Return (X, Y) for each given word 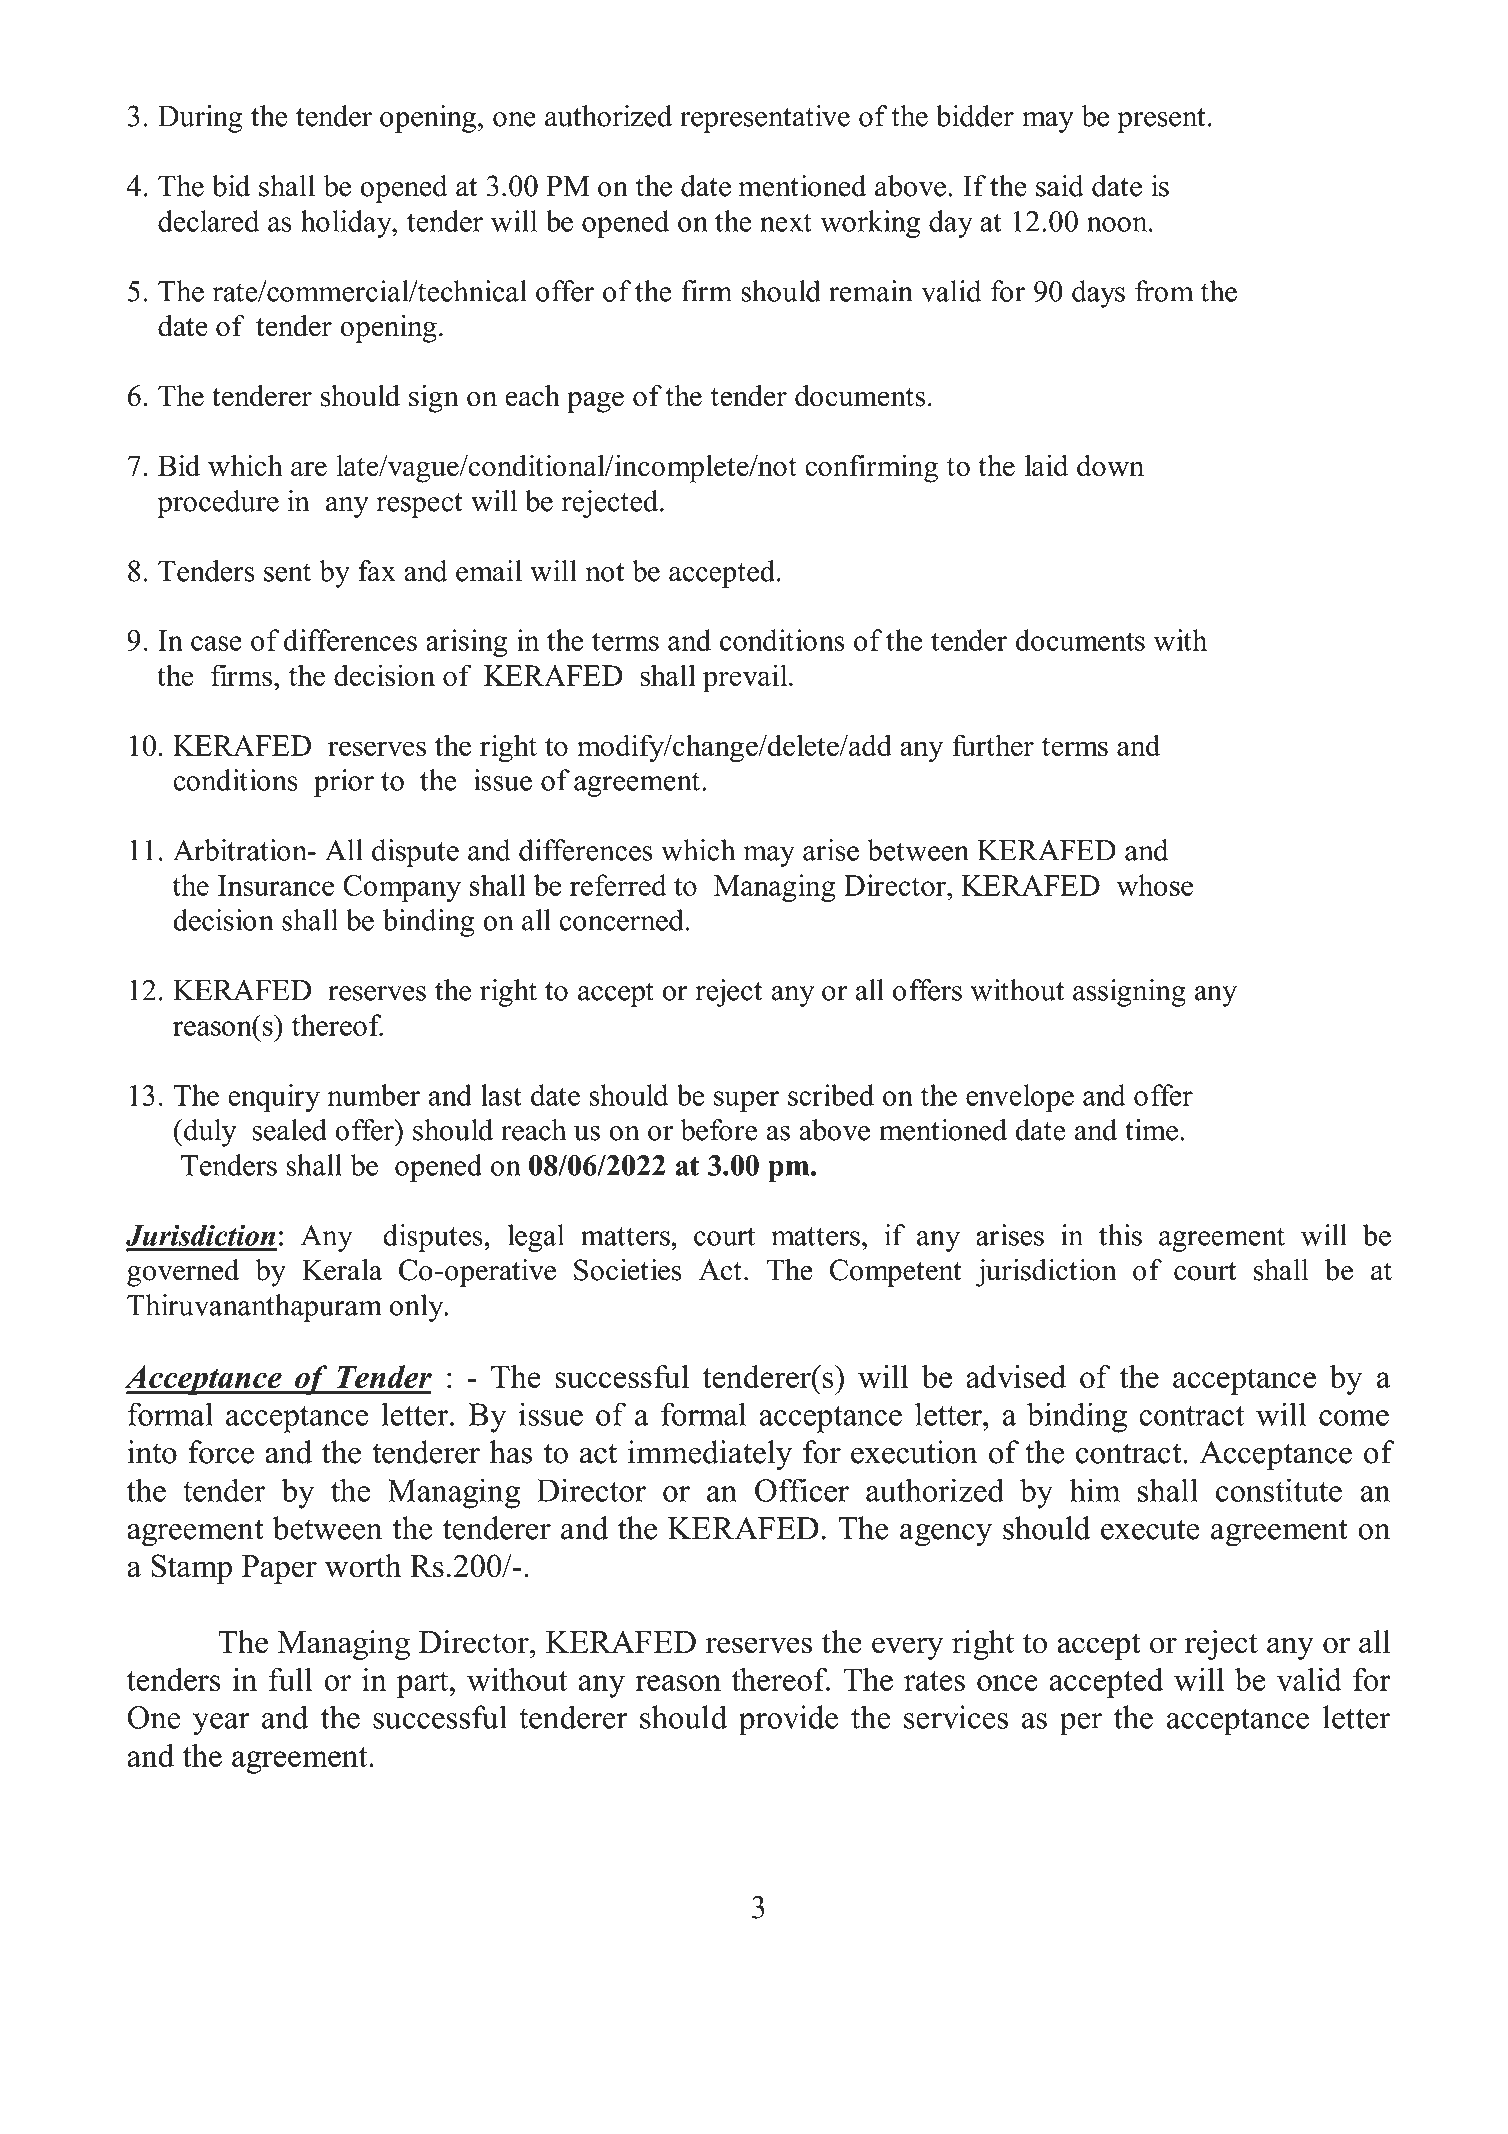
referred (618, 885)
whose (1154, 885)
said (1060, 186)
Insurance (276, 885)
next (786, 222)
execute (1150, 1529)
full (291, 1679)
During (200, 119)
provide (788, 1720)
